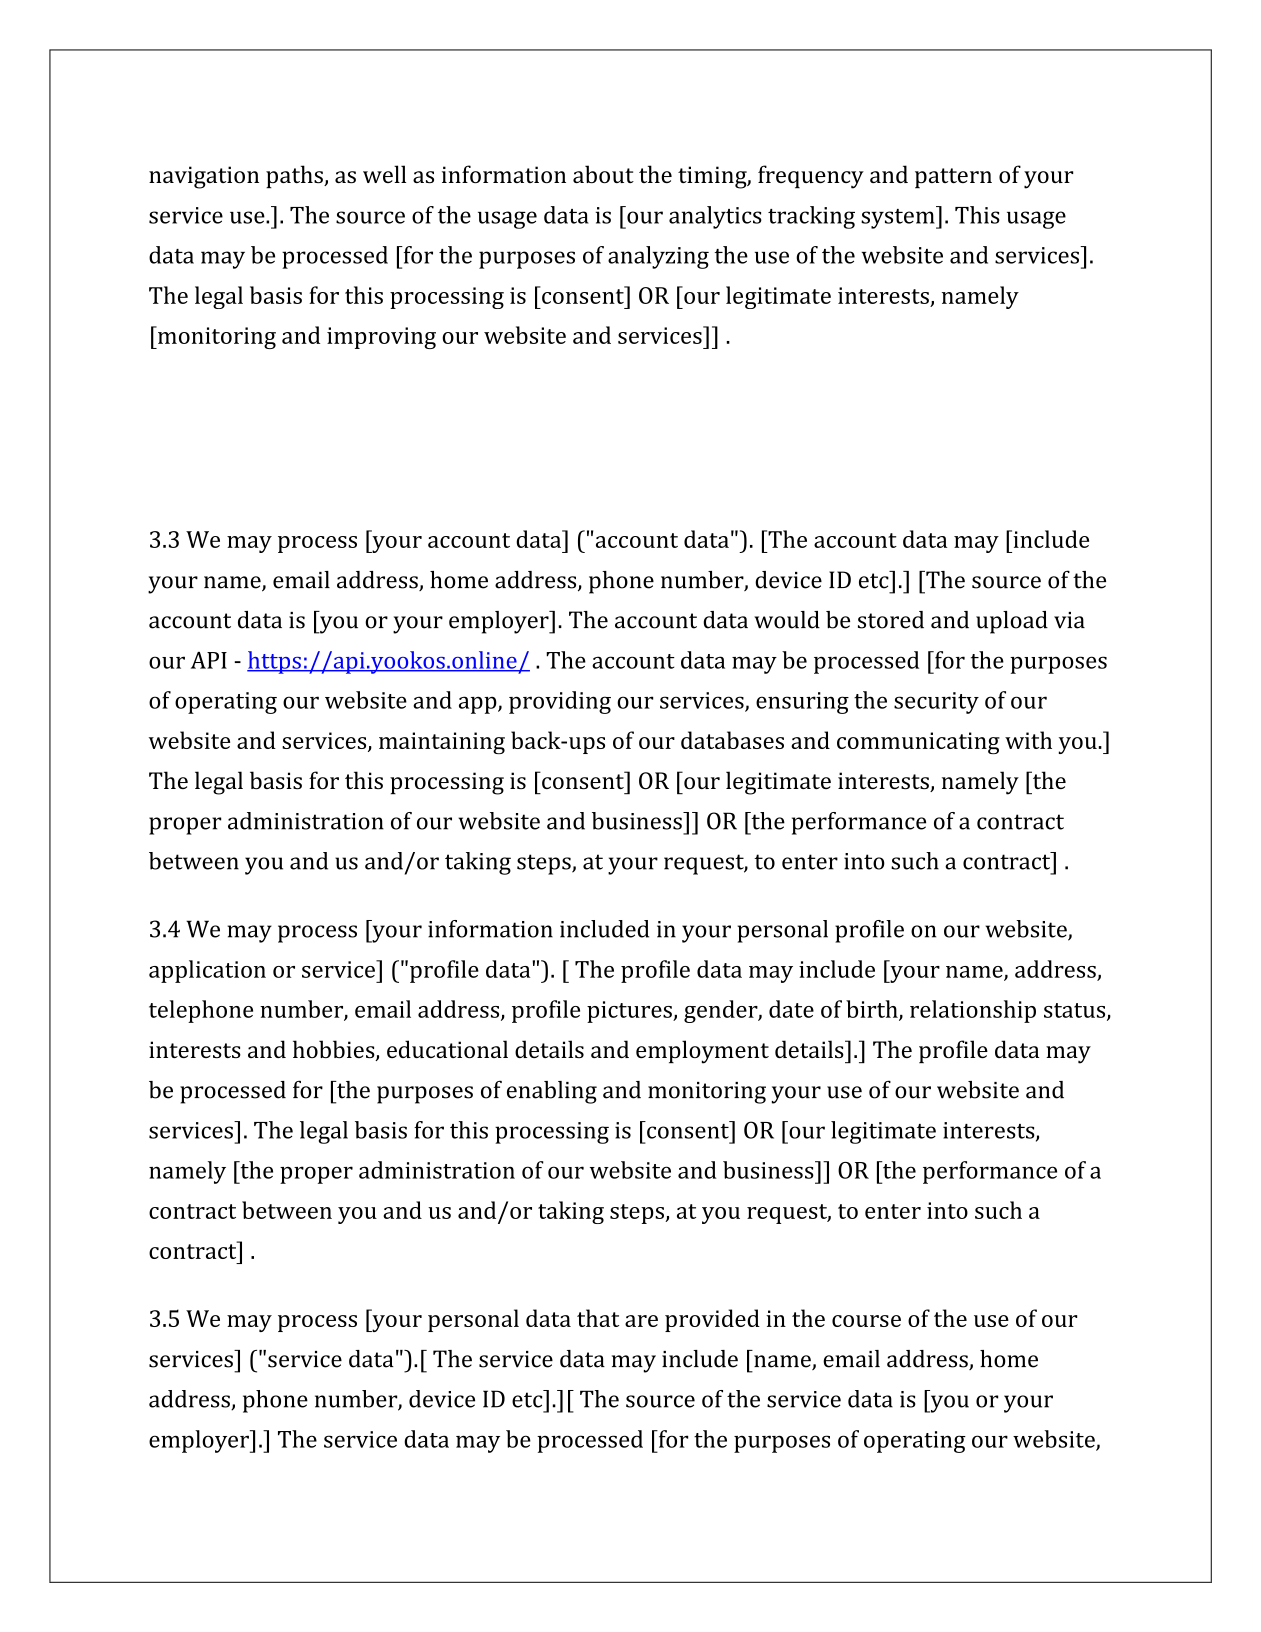  What do you see at coordinates (641, 1321) in the image?
I see `are` at bounding box center [641, 1321].
